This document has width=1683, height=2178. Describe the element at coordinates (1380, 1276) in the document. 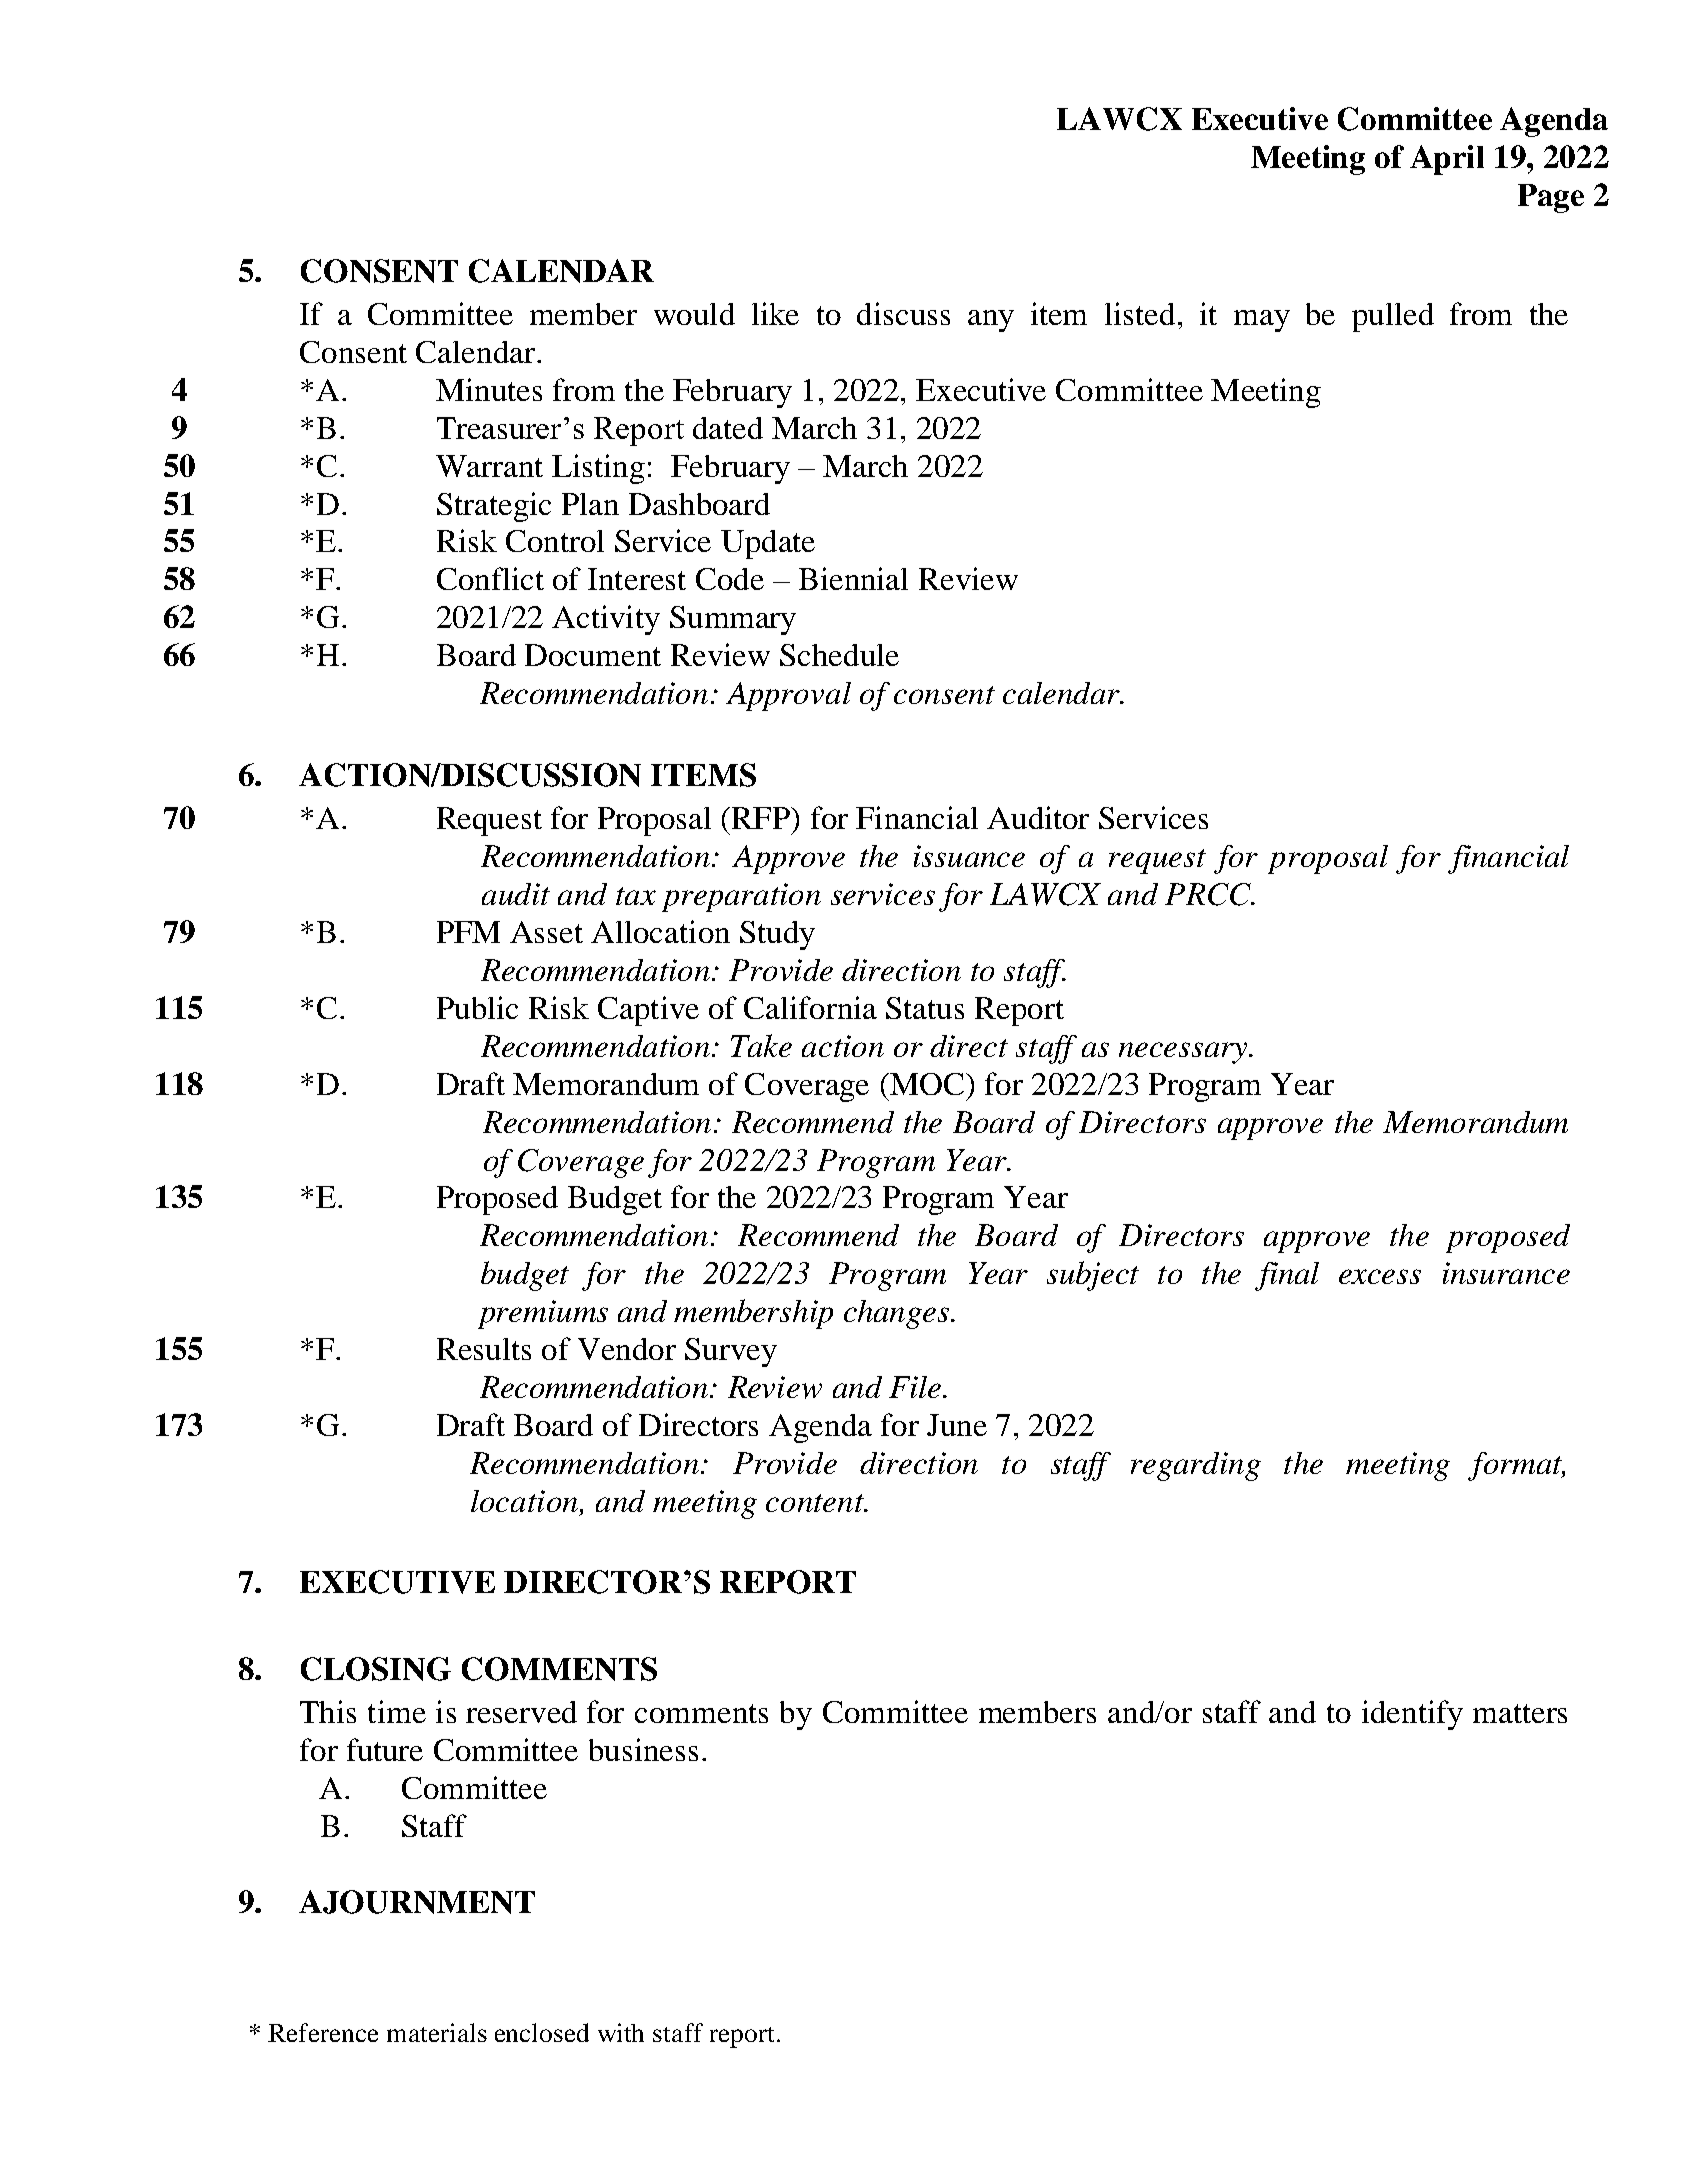

I see `excess` at that location.
